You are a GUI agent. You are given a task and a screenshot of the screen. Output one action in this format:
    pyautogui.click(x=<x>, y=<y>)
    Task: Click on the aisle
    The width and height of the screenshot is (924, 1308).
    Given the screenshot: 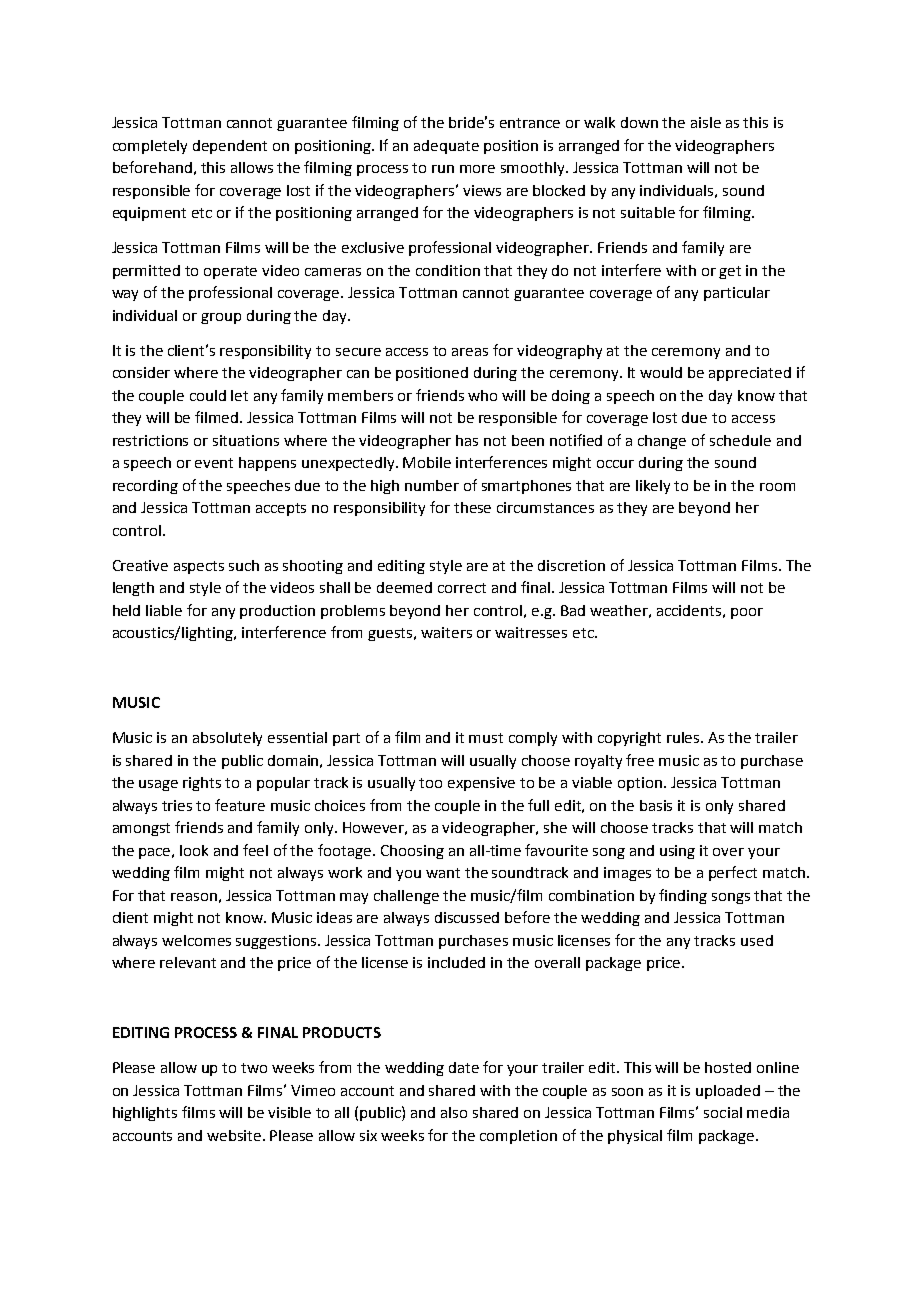 What is the action you would take?
    pyautogui.click(x=706, y=122)
